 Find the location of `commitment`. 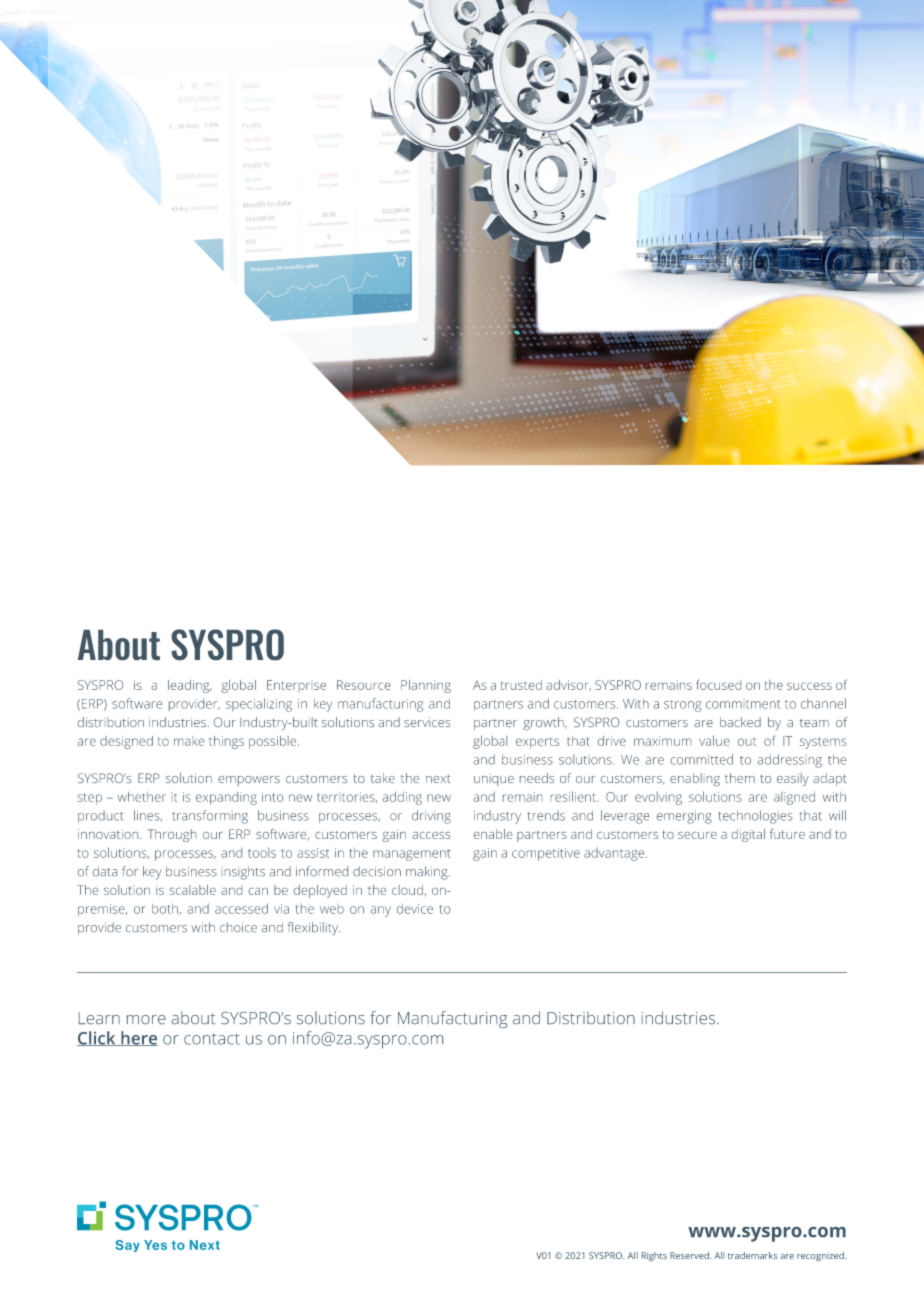

commitment is located at coordinates (743, 704).
